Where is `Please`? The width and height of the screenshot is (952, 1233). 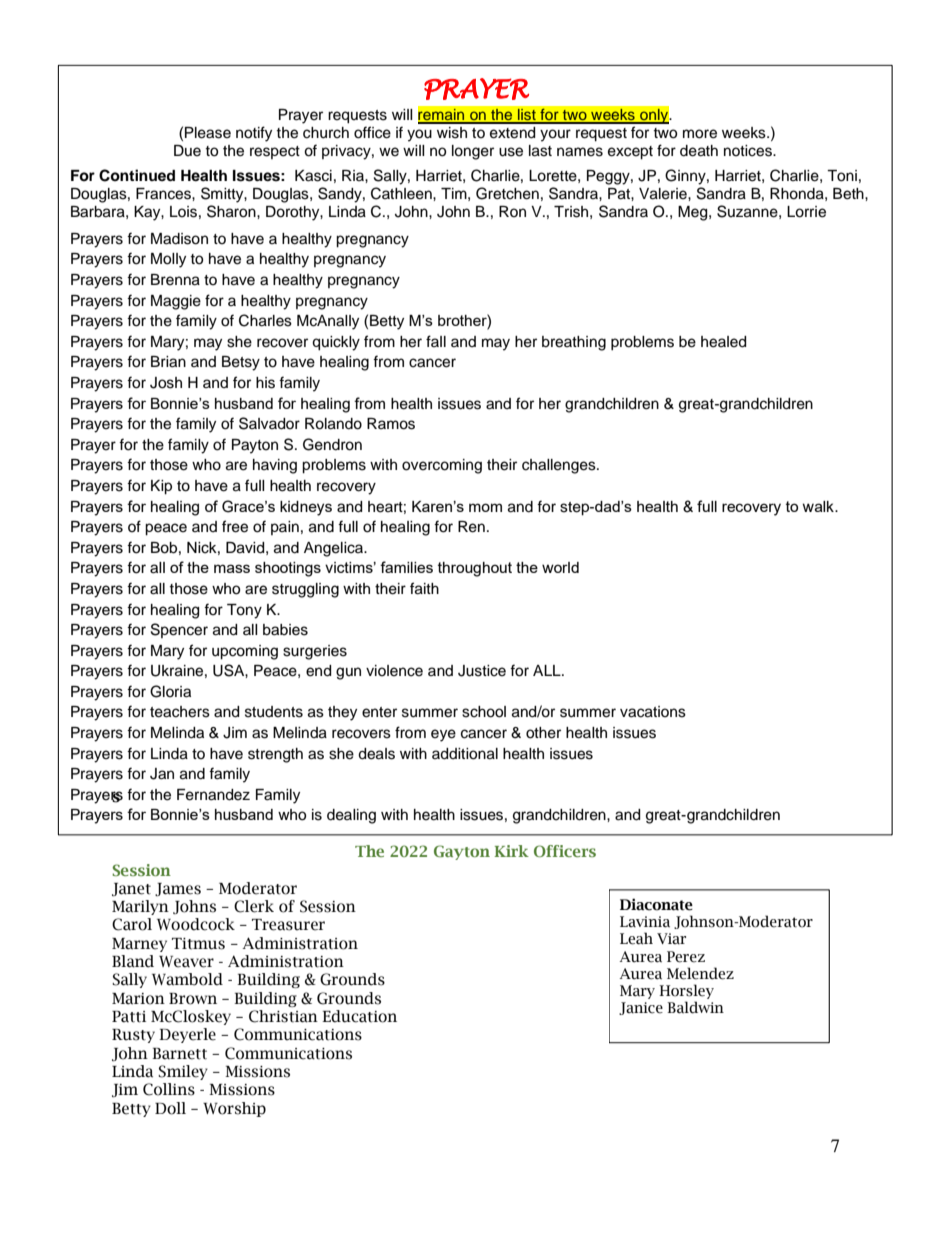 Please is located at coordinates (208, 133).
